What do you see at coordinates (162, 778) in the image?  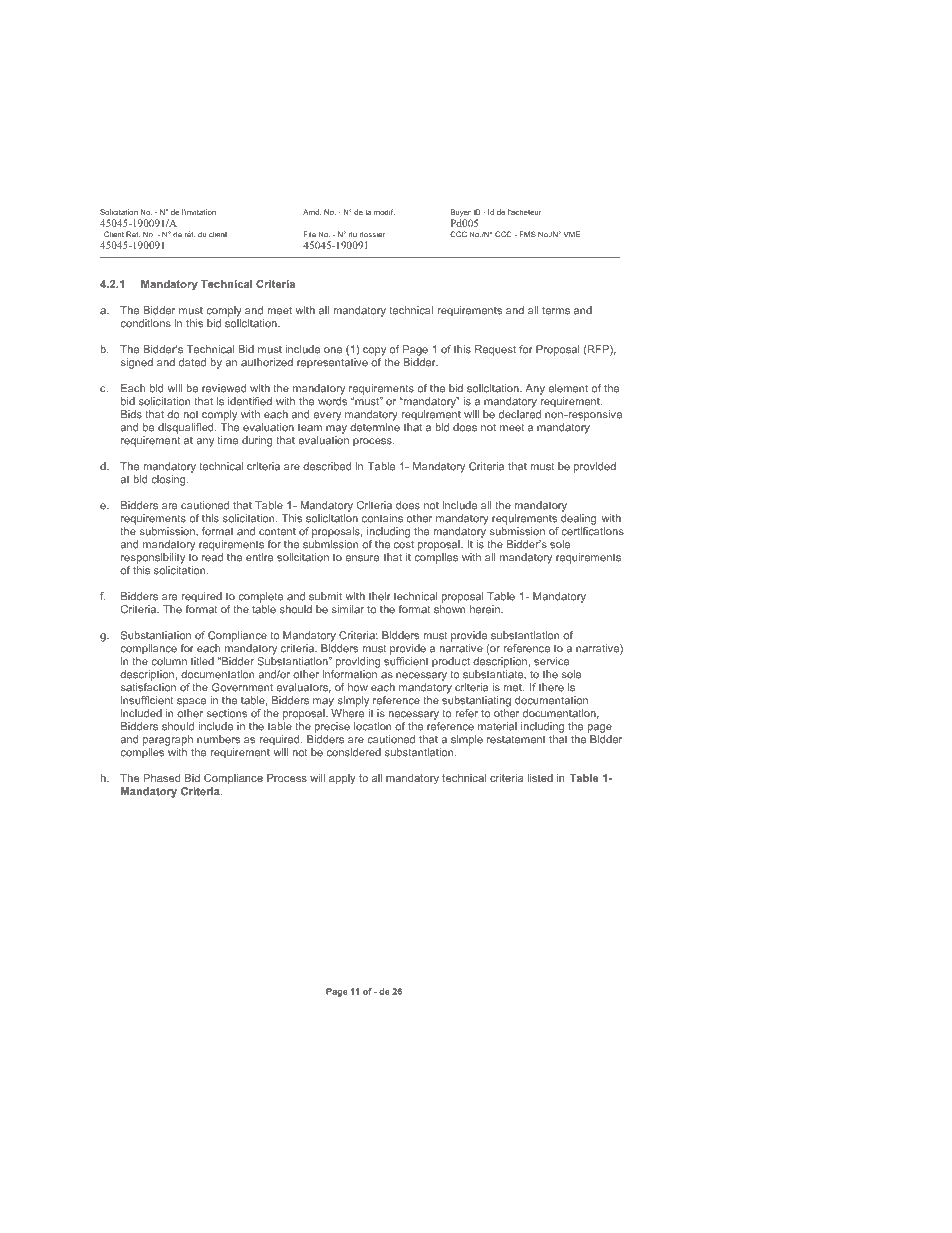 I see `Phased` at bounding box center [162, 778].
